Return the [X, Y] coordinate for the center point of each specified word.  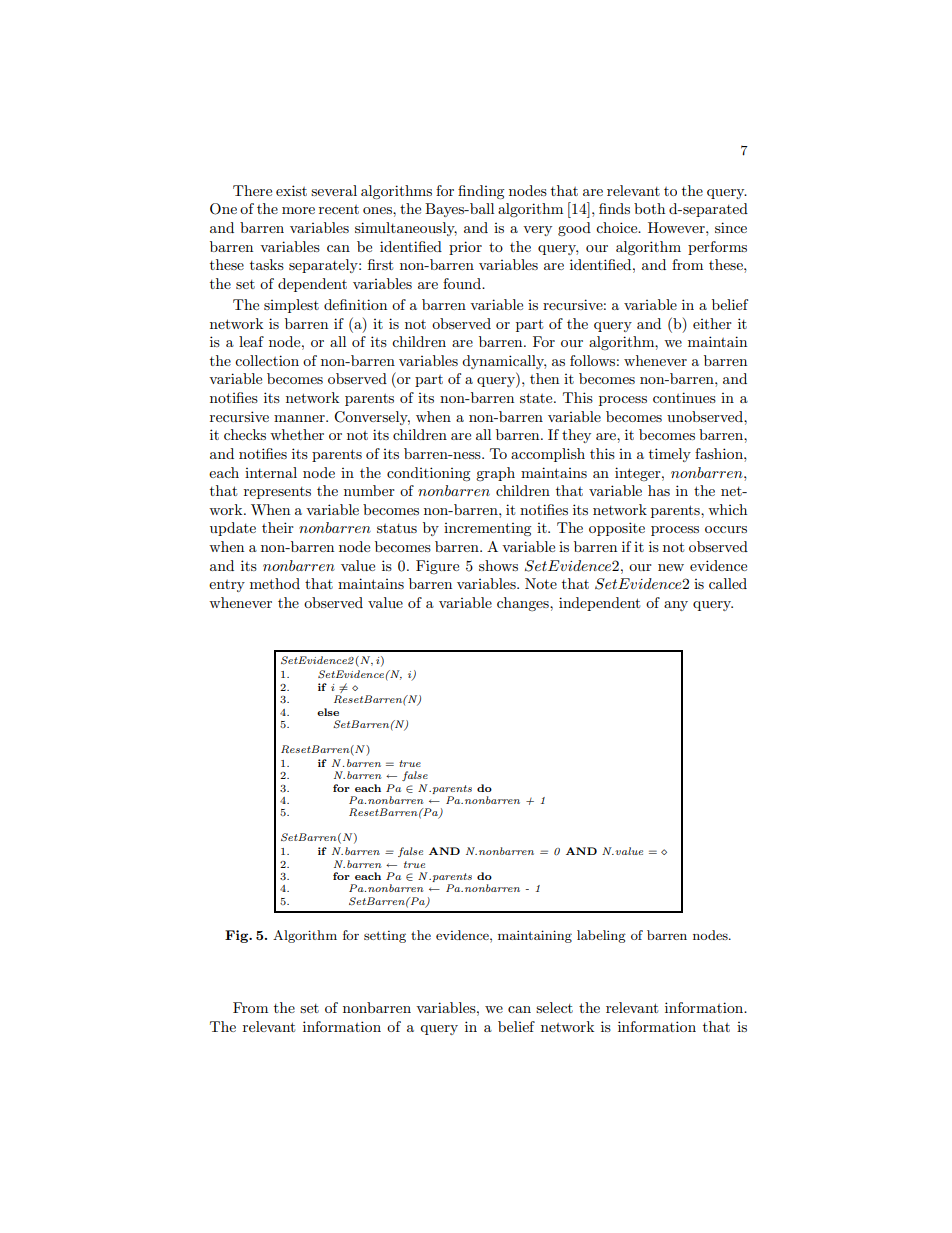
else [328, 712]
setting [385, 937]
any [676, 606]
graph [495, 474]
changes [524, 604]
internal [271, 472]
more [298, 210]
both [649, 208]
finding [481, 192]
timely [670, 455]
